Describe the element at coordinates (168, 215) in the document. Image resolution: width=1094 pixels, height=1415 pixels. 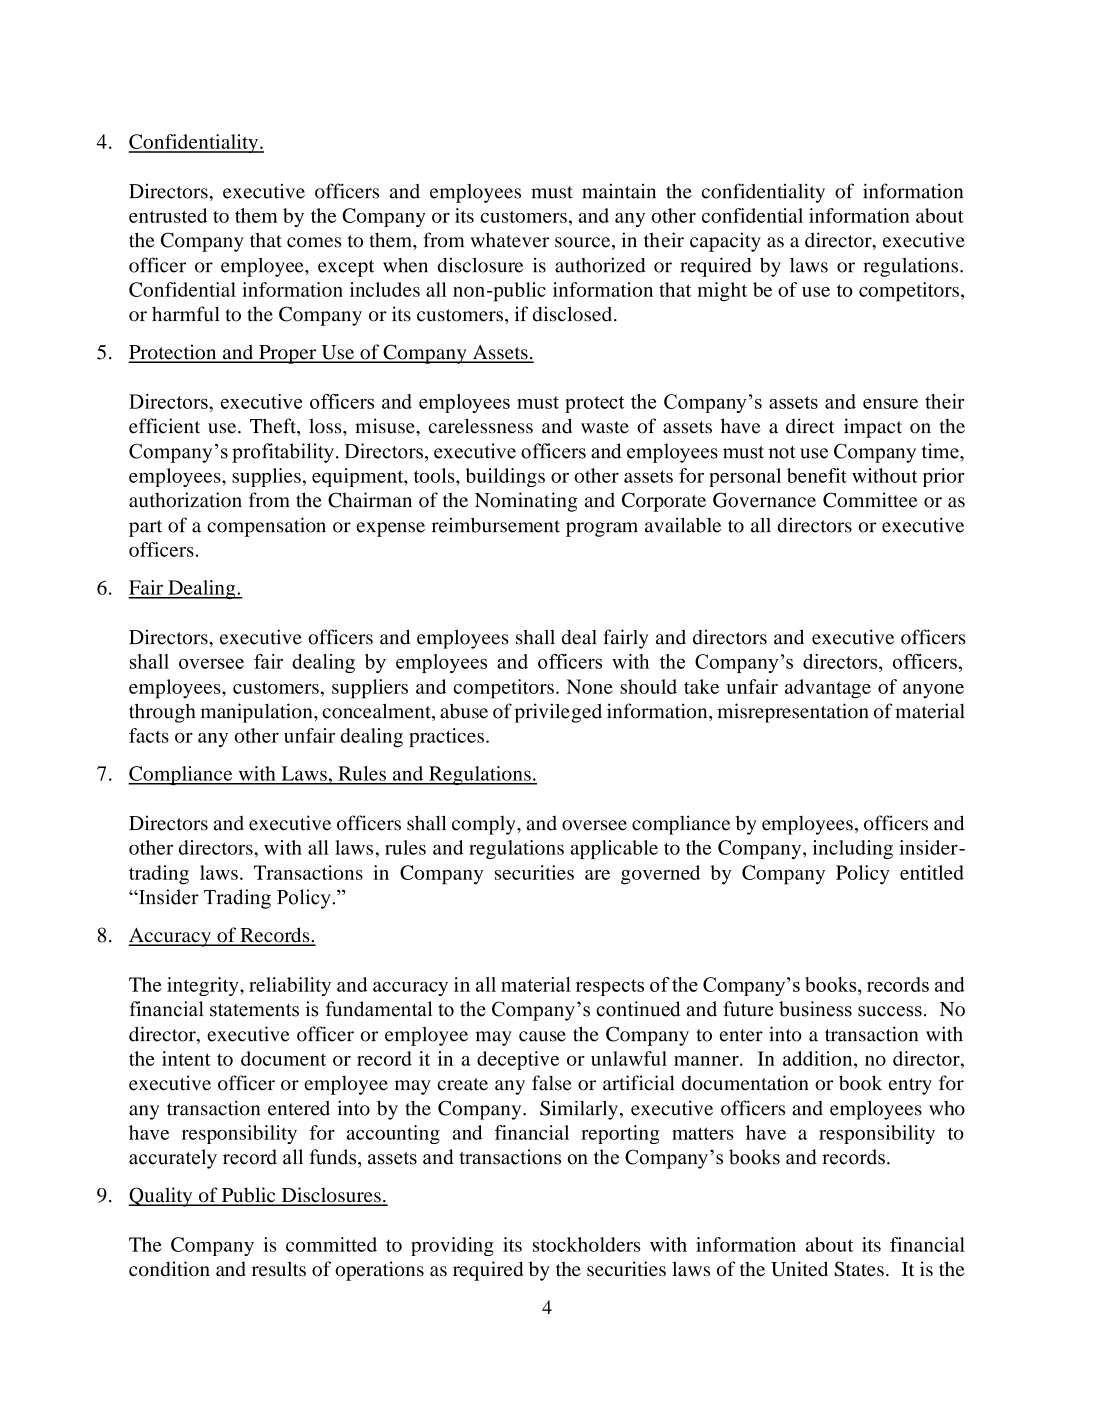
I see `entrusted` at that location.
